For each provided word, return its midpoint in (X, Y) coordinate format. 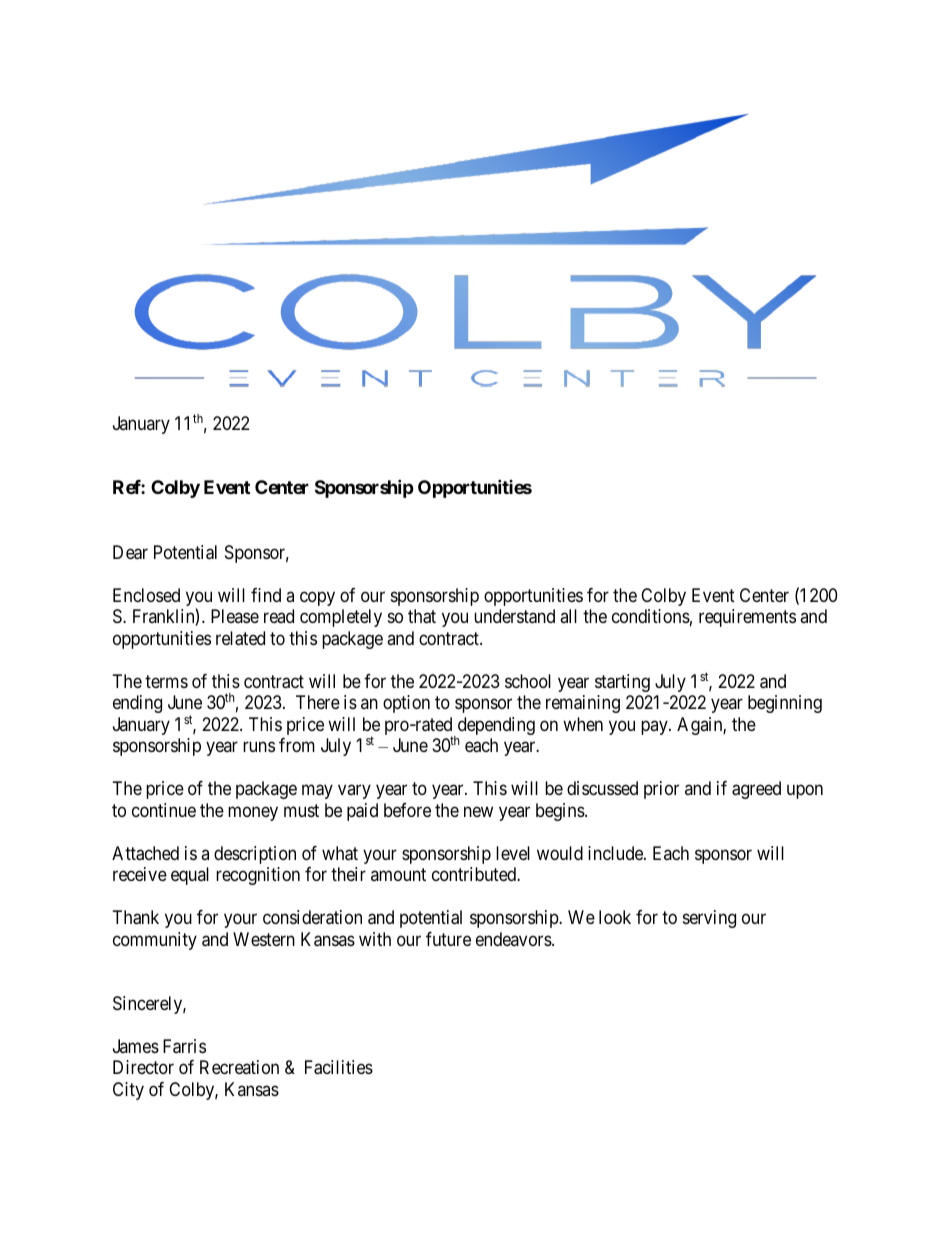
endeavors (514, 939)
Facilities (339, 1067)
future (448, 939)
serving (709, 919)
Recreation (239, 1067)
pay (655, 727)
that (422, 616)
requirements (747, 618)
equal (190, 876)
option (406, 704)
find (266, 595)
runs (259, 747)
